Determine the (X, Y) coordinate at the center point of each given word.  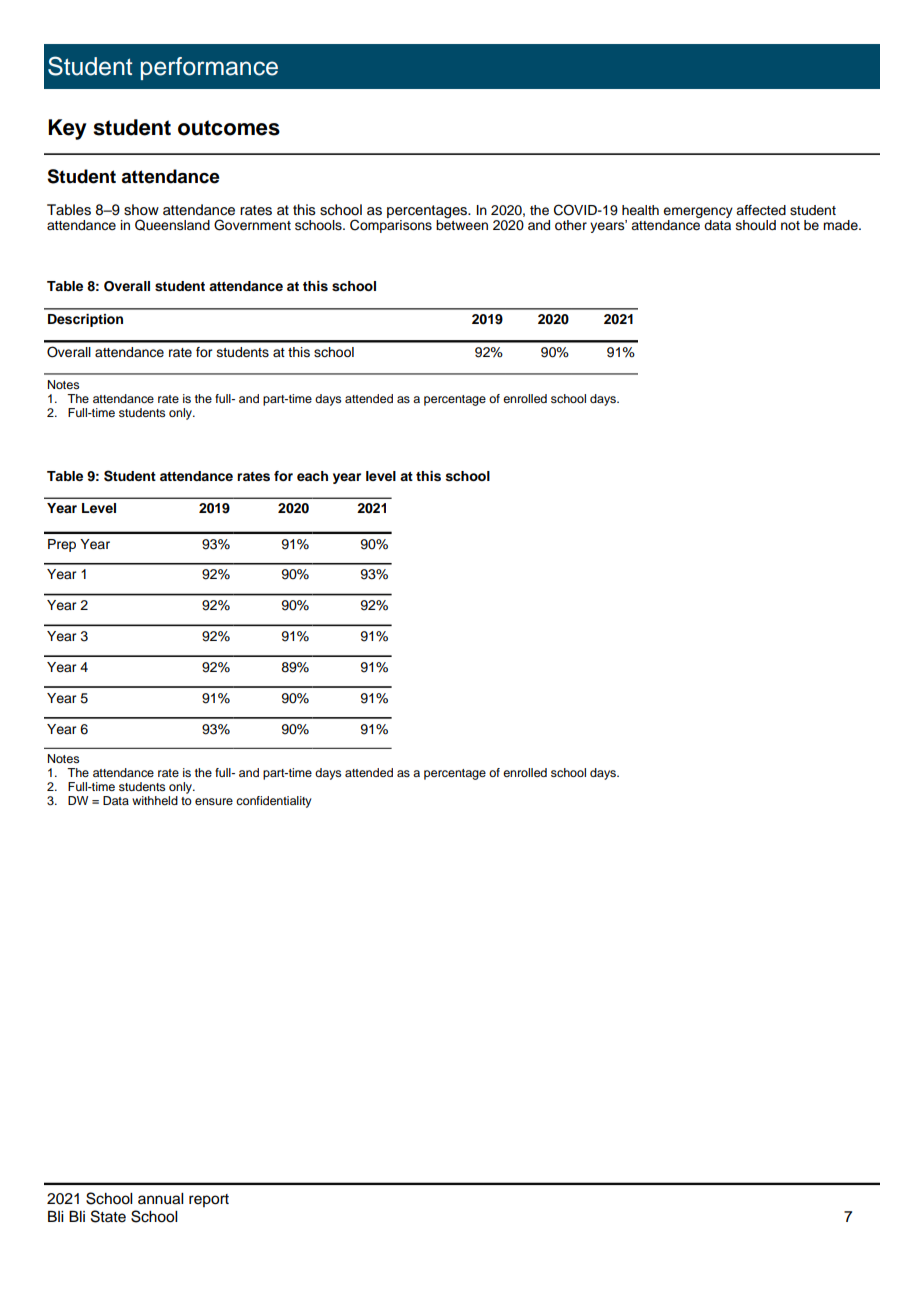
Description (85, 320)
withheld (155, 800)
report (209, 1200)
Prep (62, 545)
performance (209, 68)
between (462, 224)
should (756, 225)
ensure (214, 801)
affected (761, 210)
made (841, 225)
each (312, 476)
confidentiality (274, 802)
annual (160, 1199)
